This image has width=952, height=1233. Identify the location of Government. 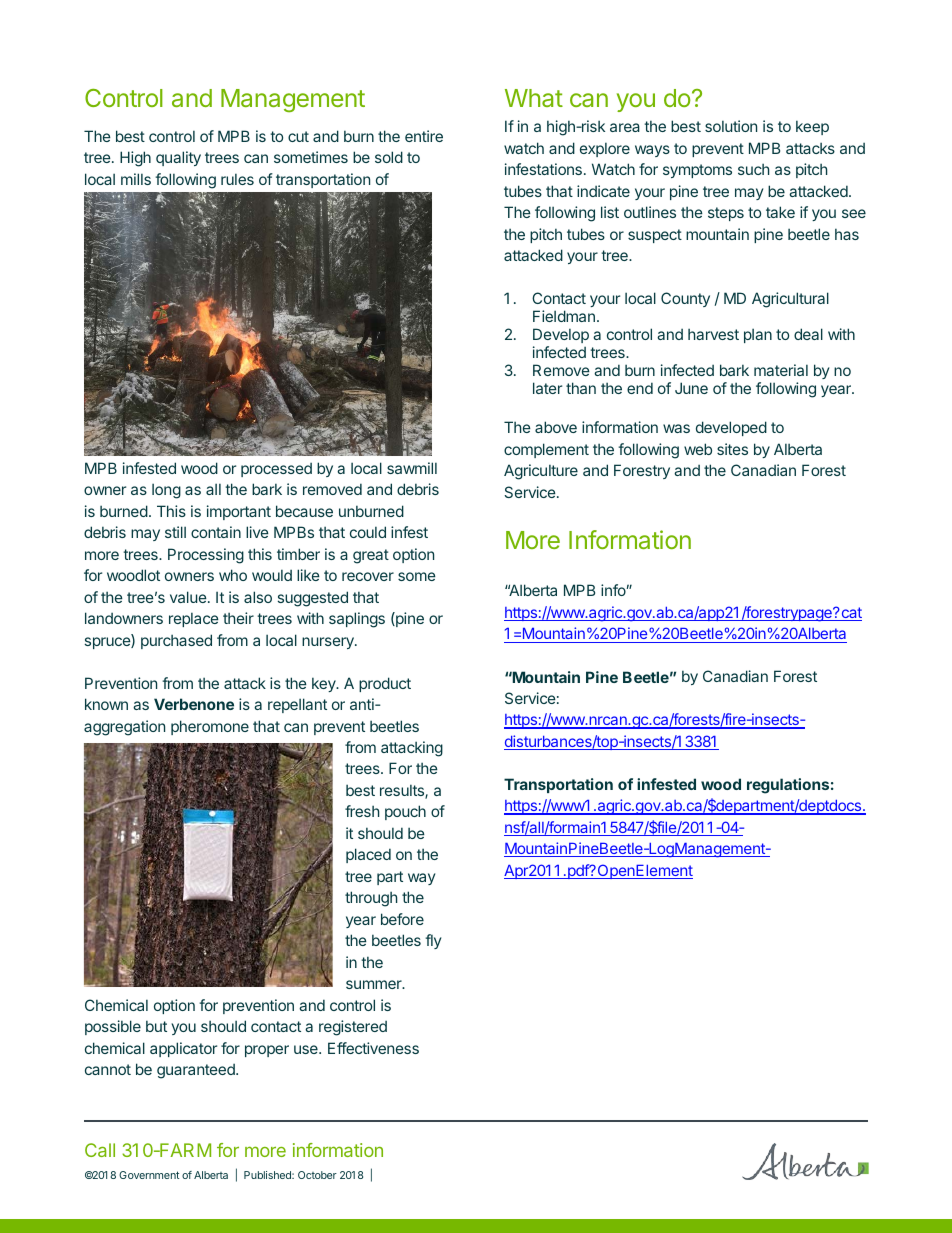
(149, 1175).
